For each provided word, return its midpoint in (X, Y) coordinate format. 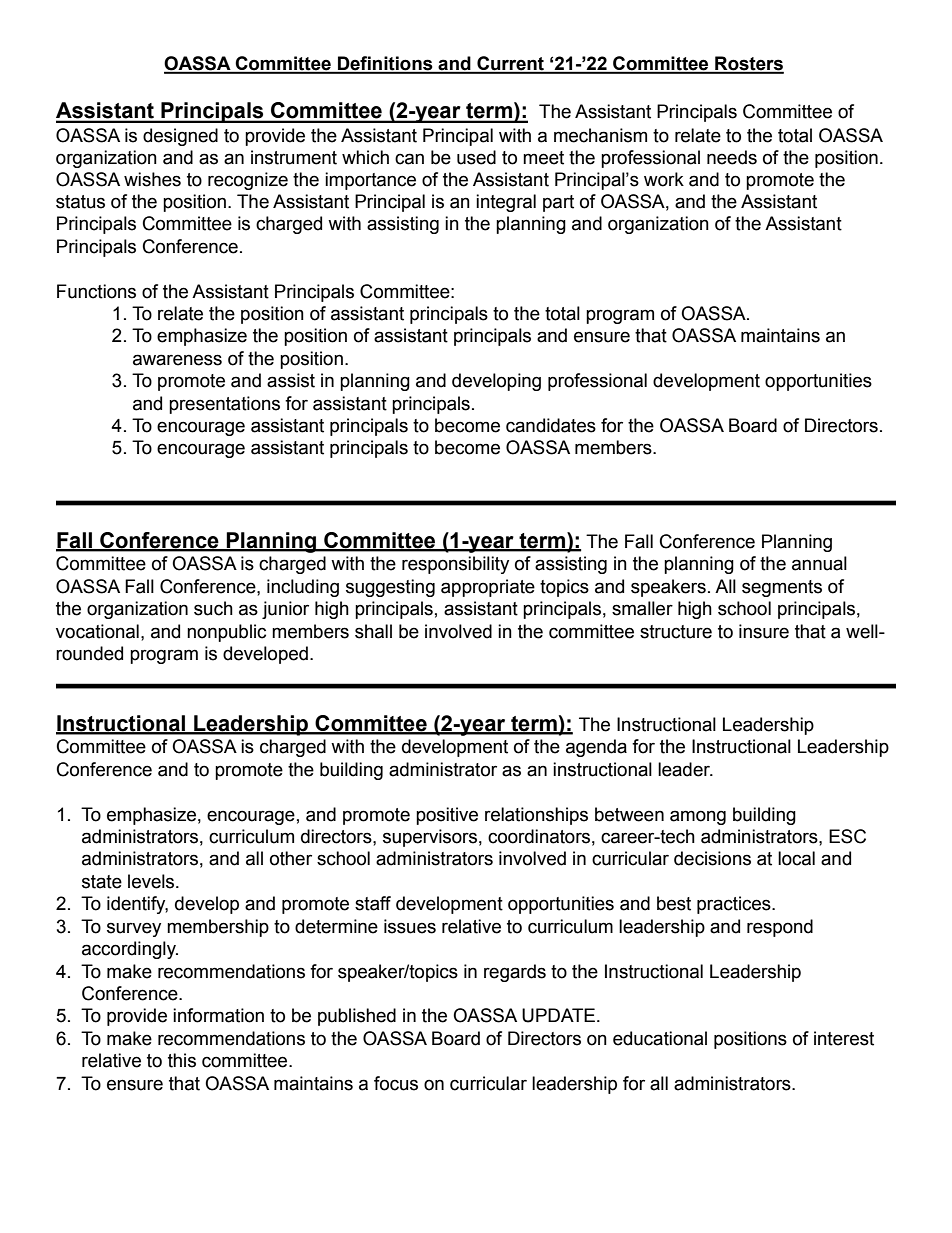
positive (447, 816)
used (476, 157)
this (182, 1060)
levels (152, 881)
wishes (152, 179)
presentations (224, 405)
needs (732, 157)
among (698, 817)
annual (819, 563)
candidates (551, 425)
